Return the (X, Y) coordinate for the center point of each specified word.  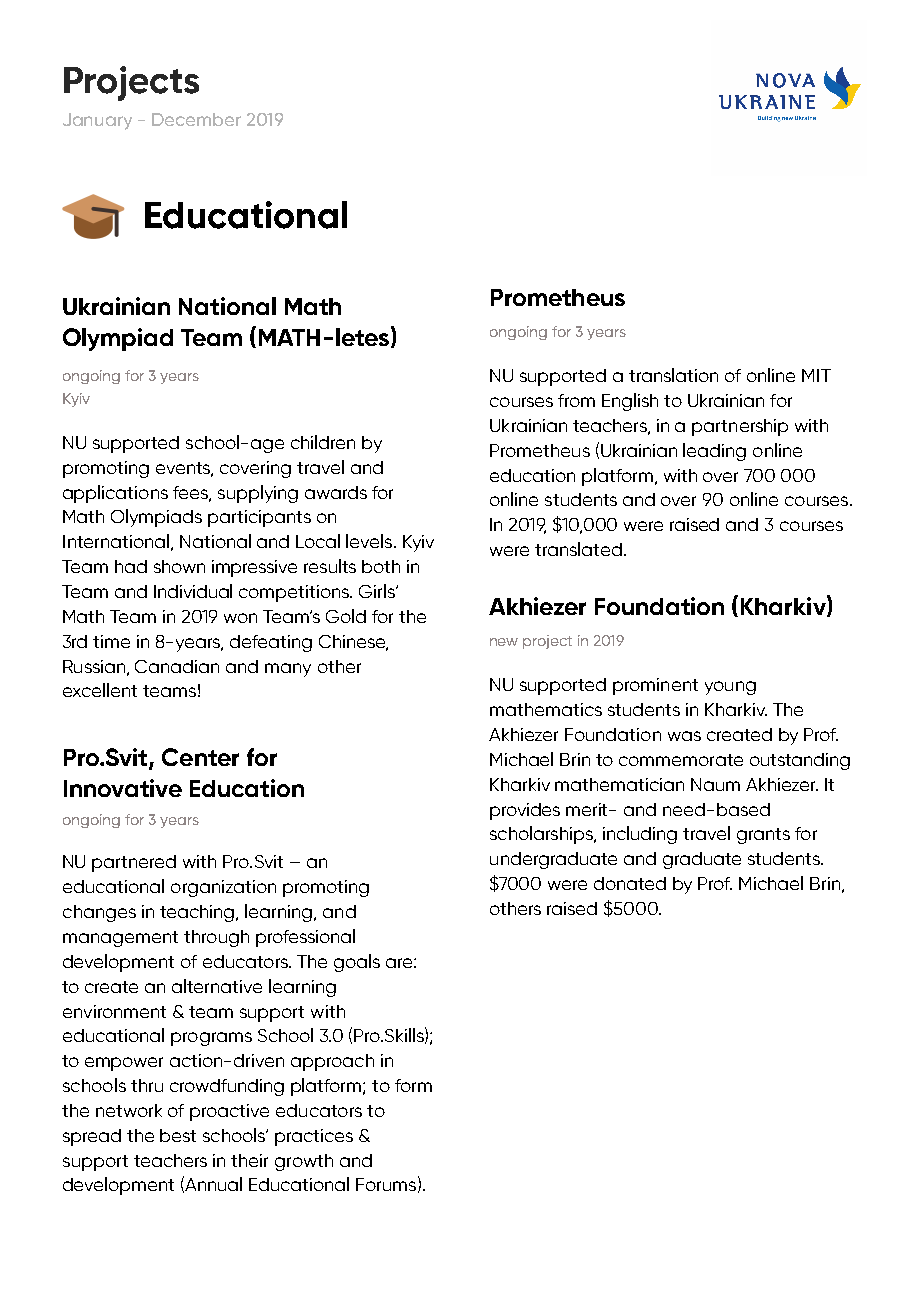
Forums (386, 1184)
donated (630, 883)
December (196, 119)
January (97, 121)
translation (673, 375)
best (178, 1135)
